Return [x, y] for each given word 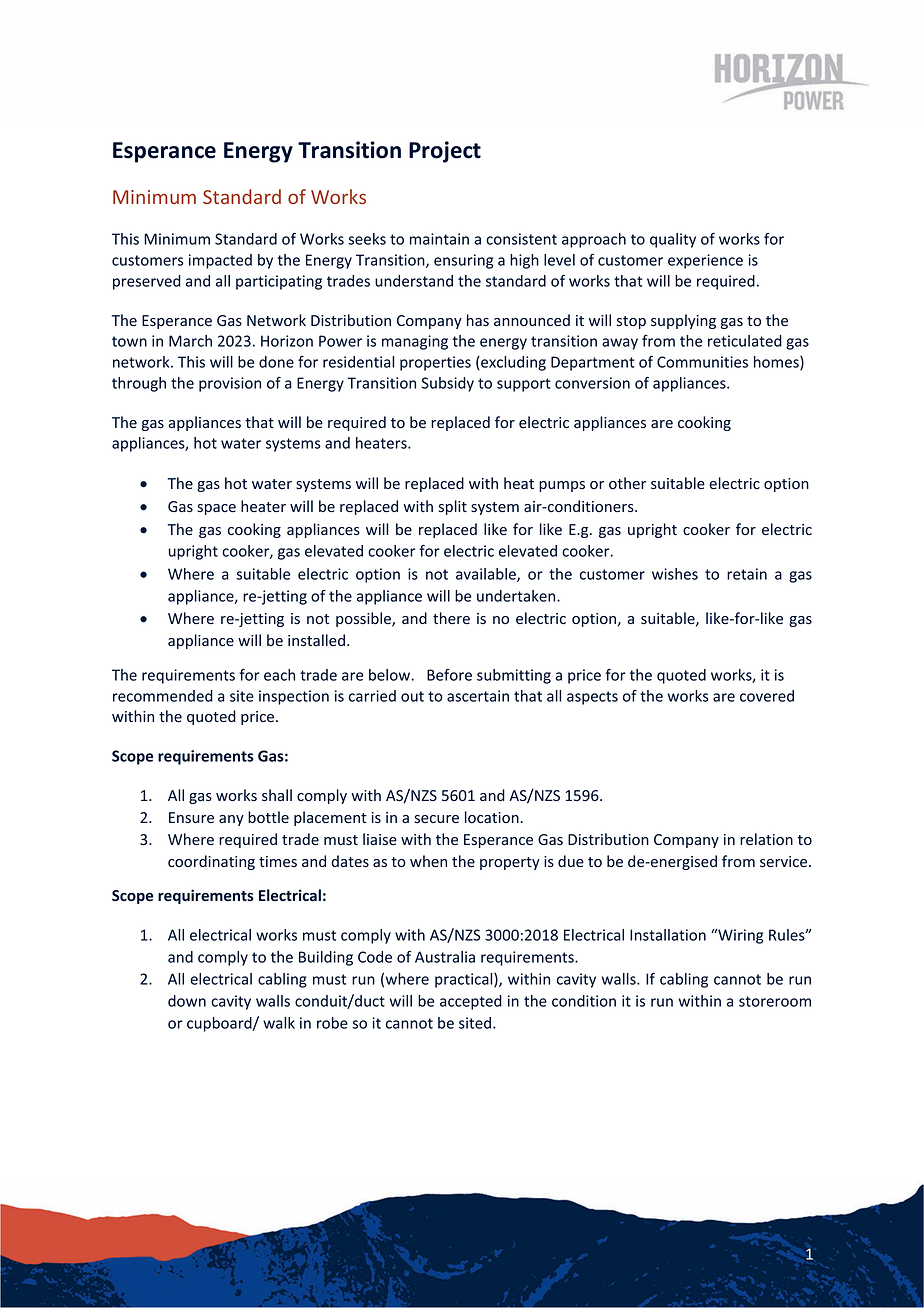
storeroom [775, 1001]
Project [445, 152]
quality [673, 240]
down [187, 1001]
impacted [220, 261]
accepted [471, 1002]
